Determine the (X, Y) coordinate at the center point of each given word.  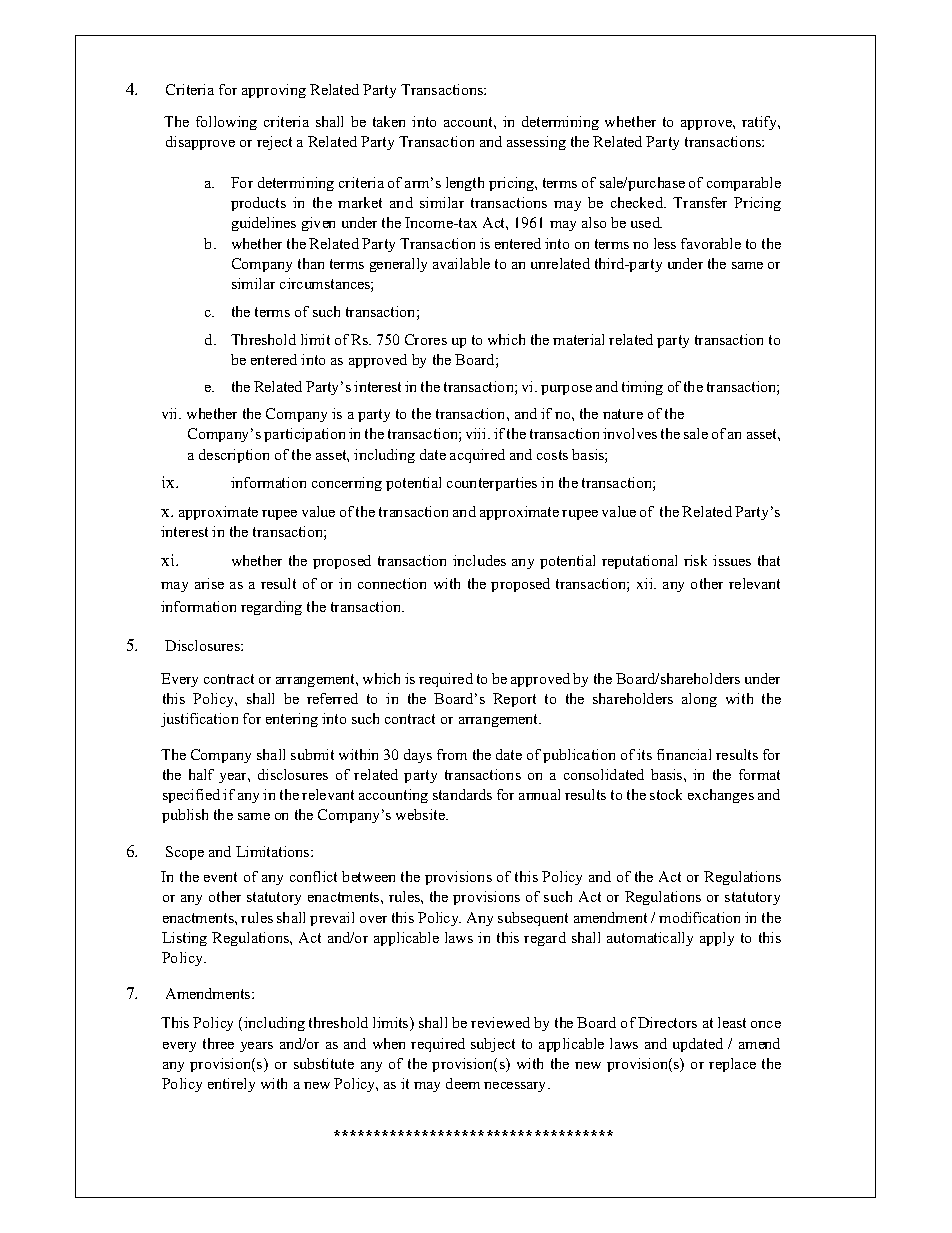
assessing (536, 143)
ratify (761, 123)
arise (209, 583)
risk (695, 560)
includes (479, 560)
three (218, 1043)
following (226, 123)
